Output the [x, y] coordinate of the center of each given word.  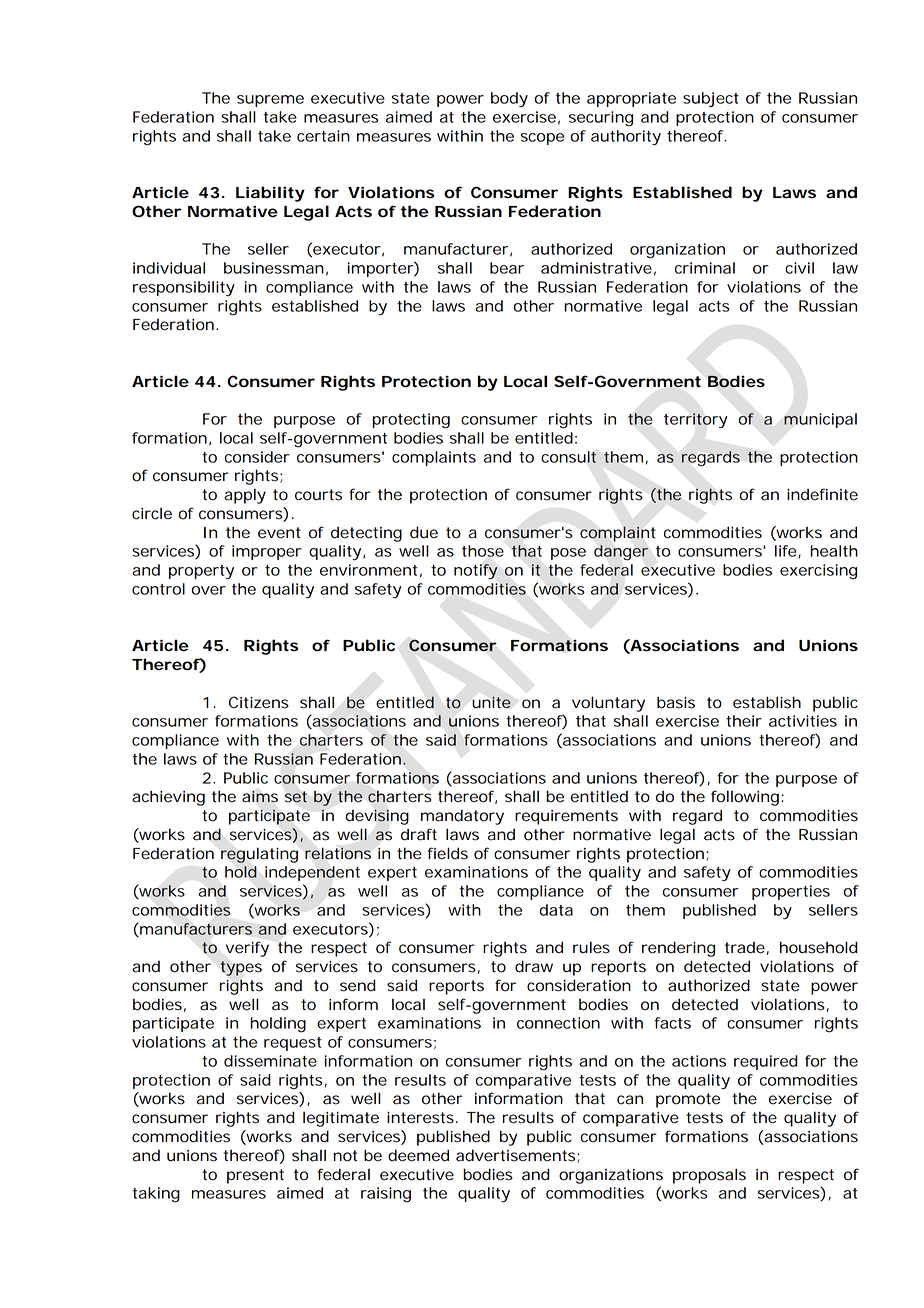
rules [591, 947]
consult [568, 457]
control [158, 589]
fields [448, 853]
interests [420, 1118]
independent [312, 873]
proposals [709, 1176]
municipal [820, 420]
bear [507, 268]
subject [711, 99]
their [744, 721]
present [255, 1176]
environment [368, 570]
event [279, 533]
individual [169, 268]
